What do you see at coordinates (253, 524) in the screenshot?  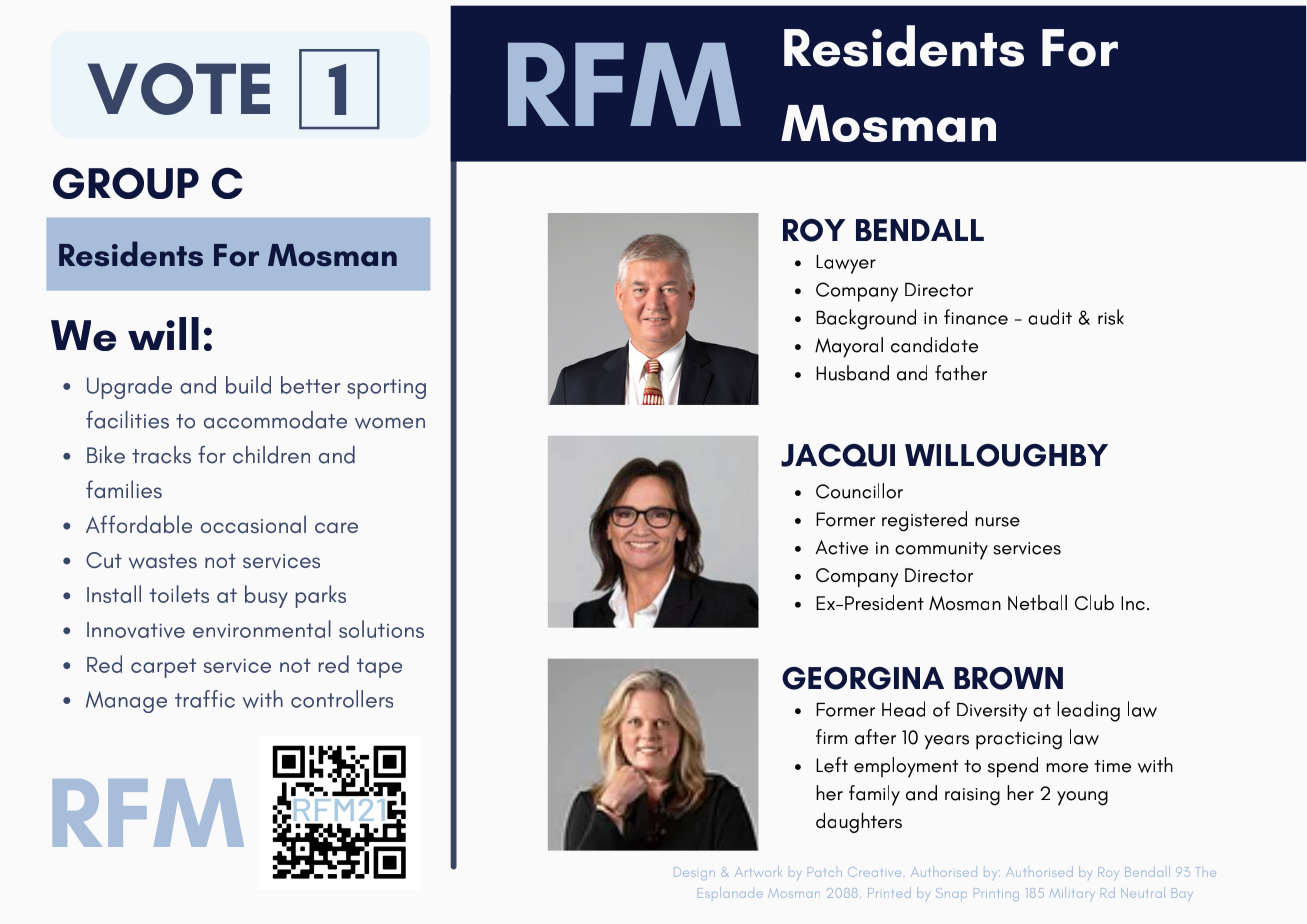 I see `occasional` at bounding box center [253, 524].
